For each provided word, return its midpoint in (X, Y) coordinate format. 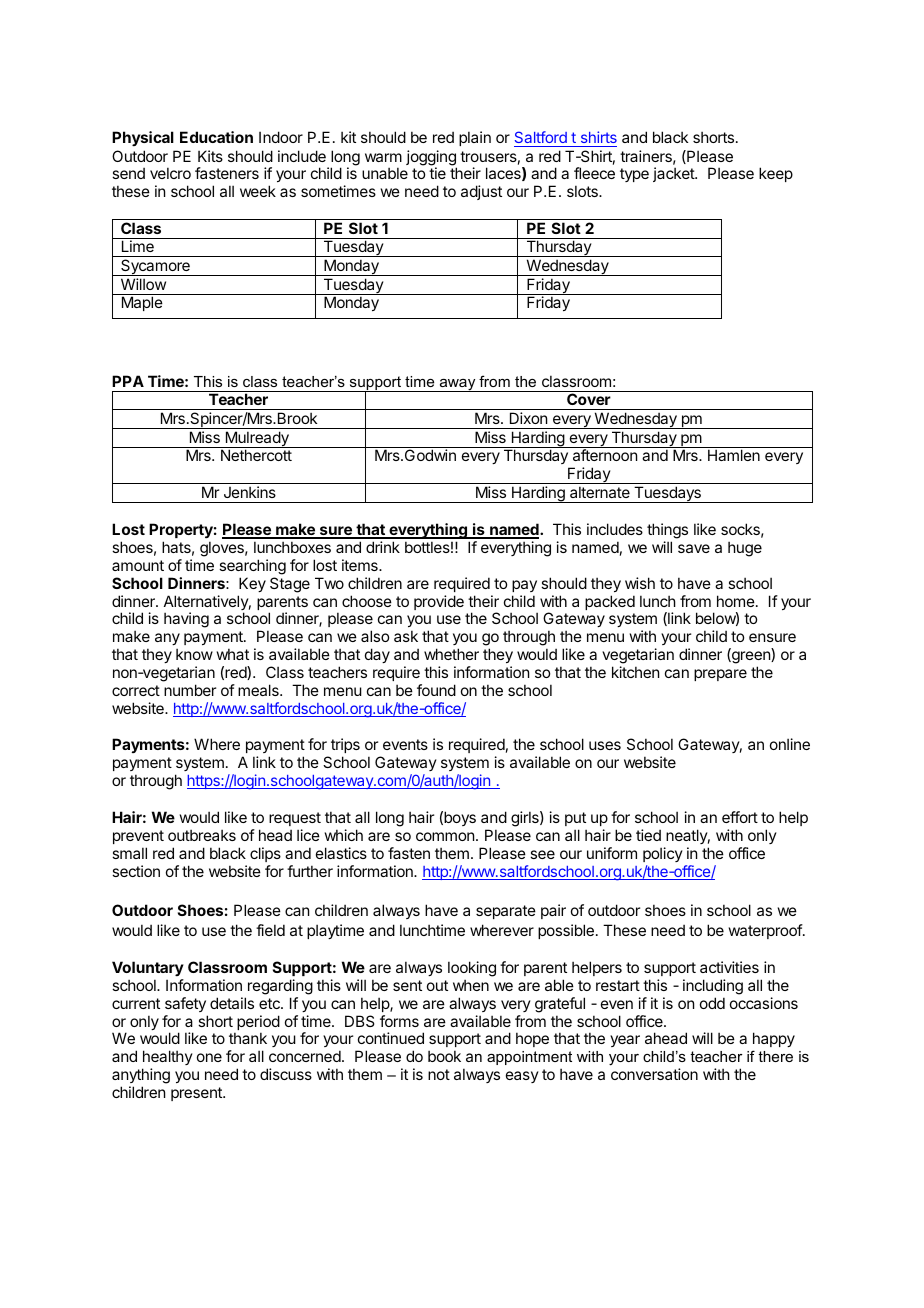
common (445, 836)
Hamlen (734, 455)
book (444, 1056)
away (457, 385)
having (186, 620)
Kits (210, 156)
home (736, 601)
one (209, 1057)
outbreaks (202, 835)
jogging (431, 159)
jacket (674, 174)
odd (712, 1003)
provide (439, 602)
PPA (128, 381)
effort (740, 817)
